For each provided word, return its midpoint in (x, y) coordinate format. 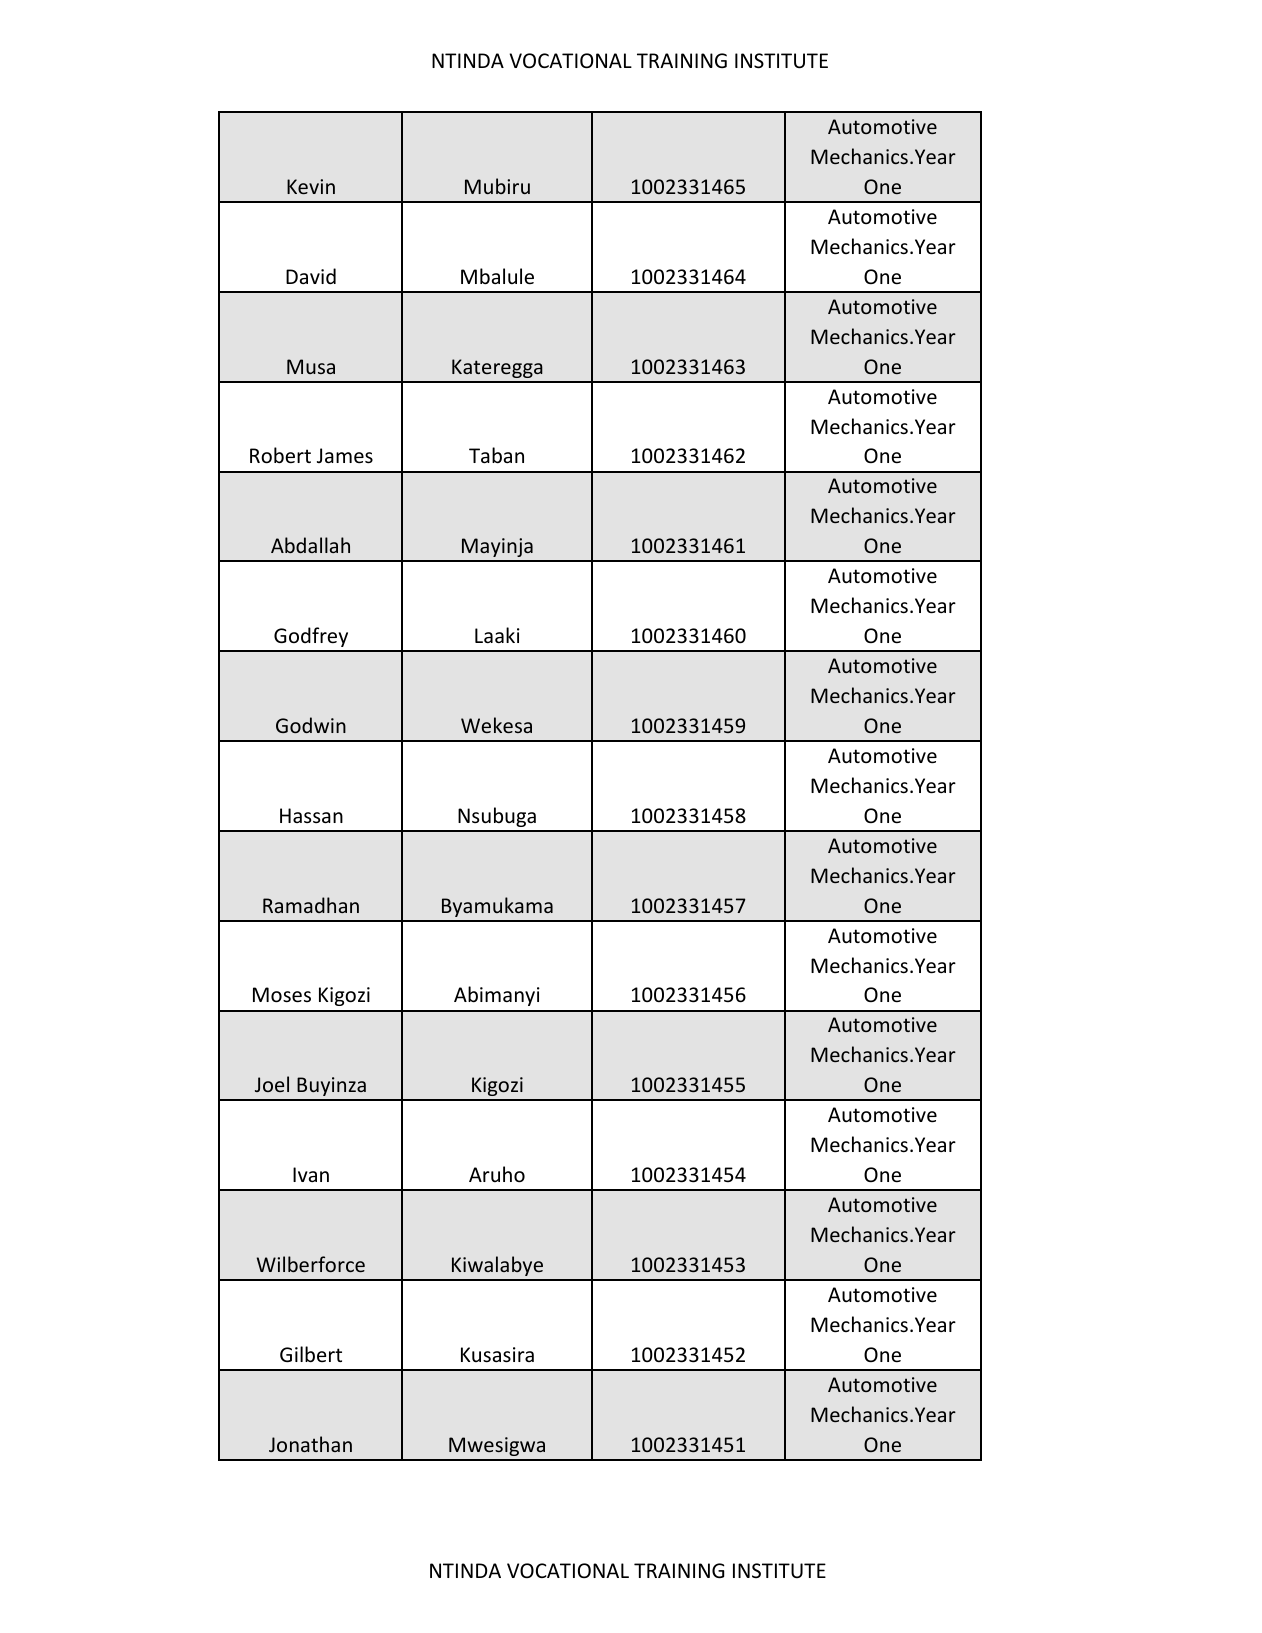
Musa (311, 366)
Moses (282, 995)
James (345, 456)
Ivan (311, 1174)
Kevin (311, 186)
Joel (272, 1084)
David (311, 276)
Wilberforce (311, 1264)
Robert (280, 455)
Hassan (311, 815)
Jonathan (310, 1444)
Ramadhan (311, 905)
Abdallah (310, 545)
